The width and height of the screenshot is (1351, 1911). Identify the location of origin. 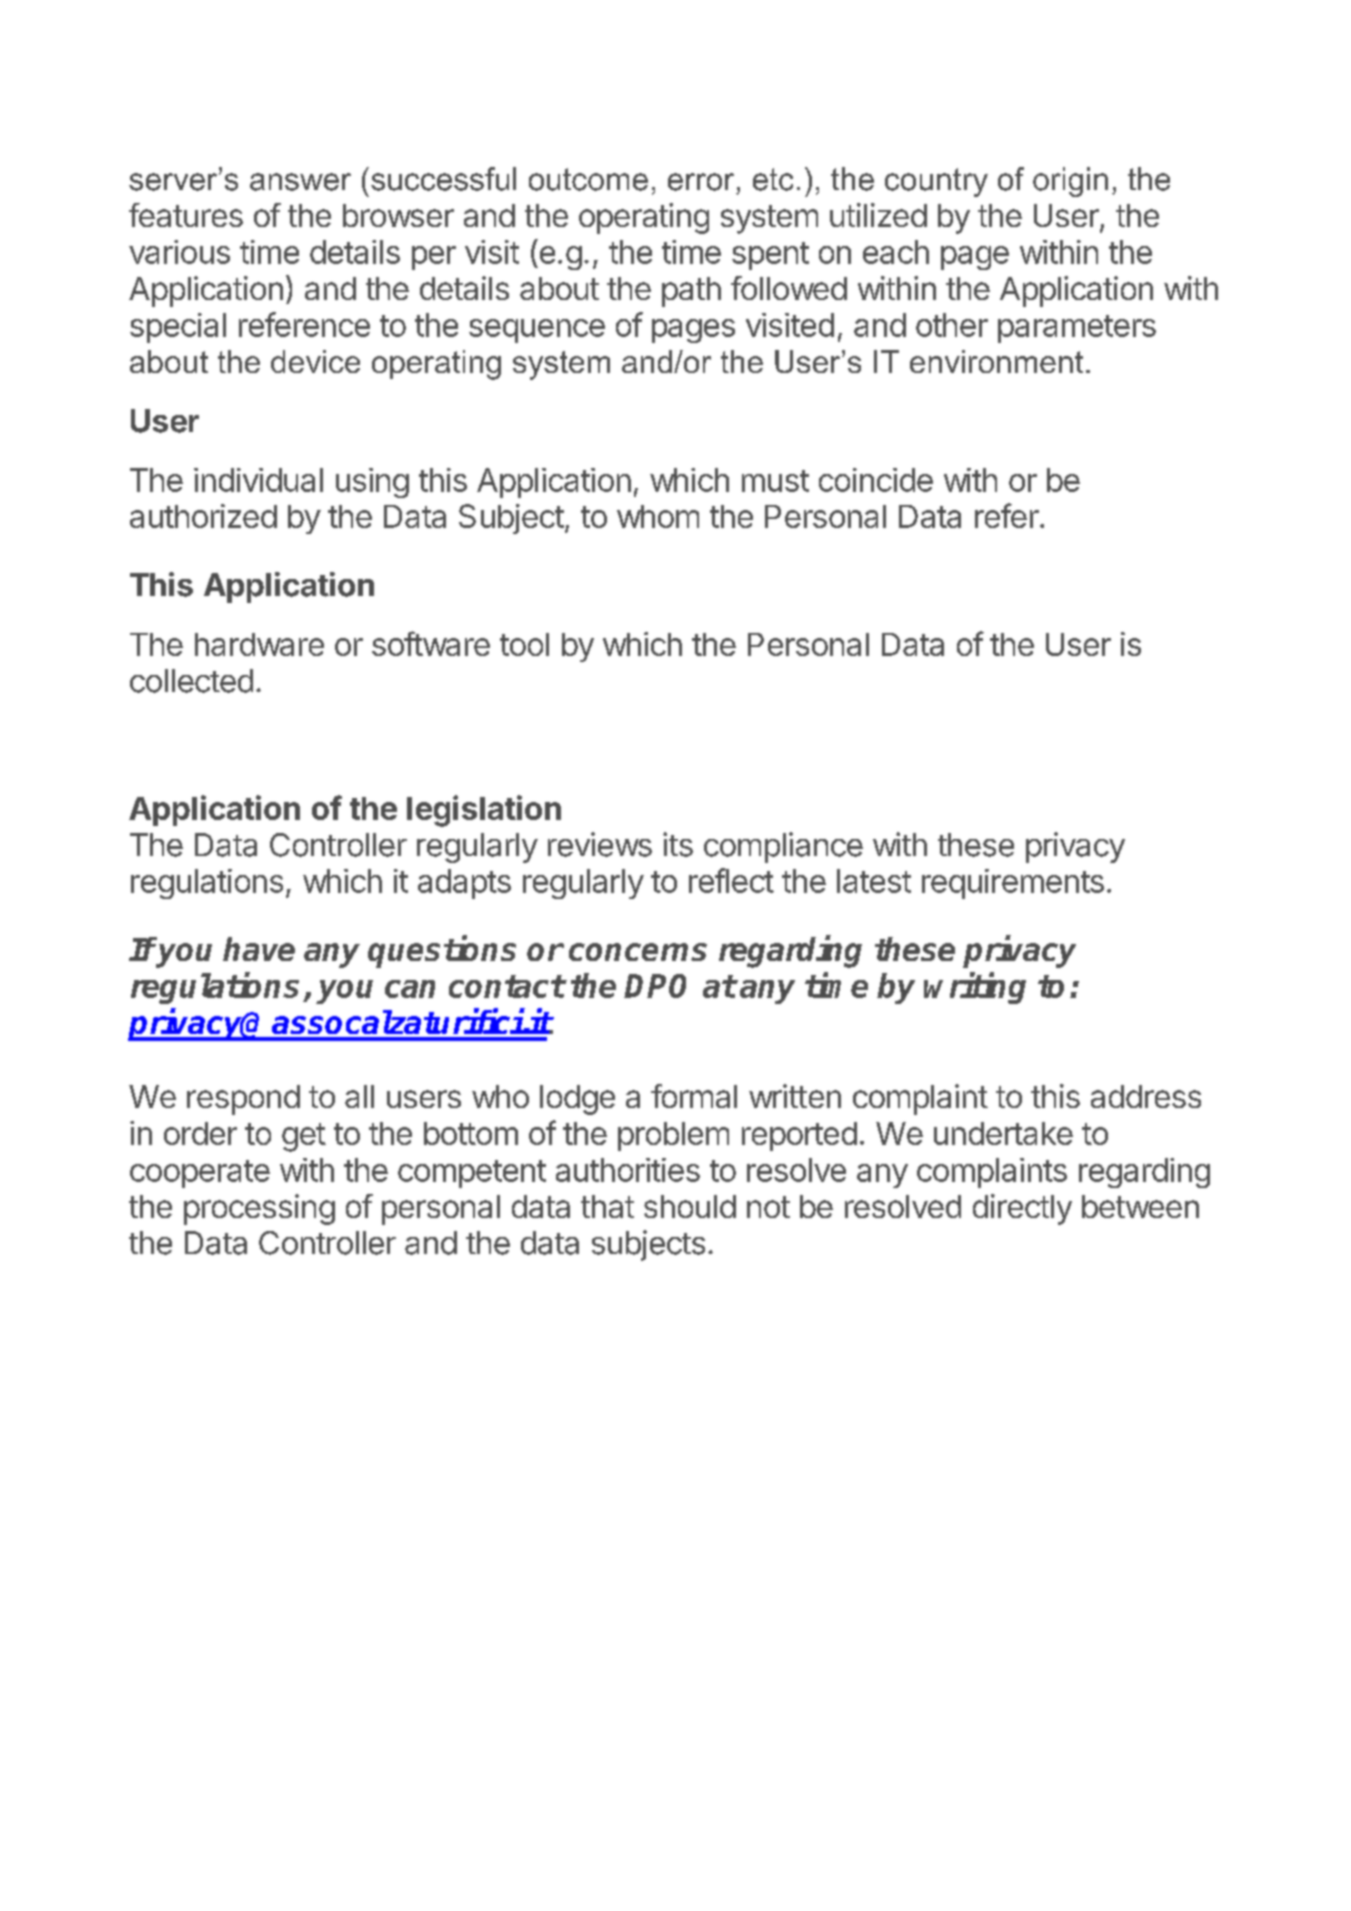
(1070, 182).
